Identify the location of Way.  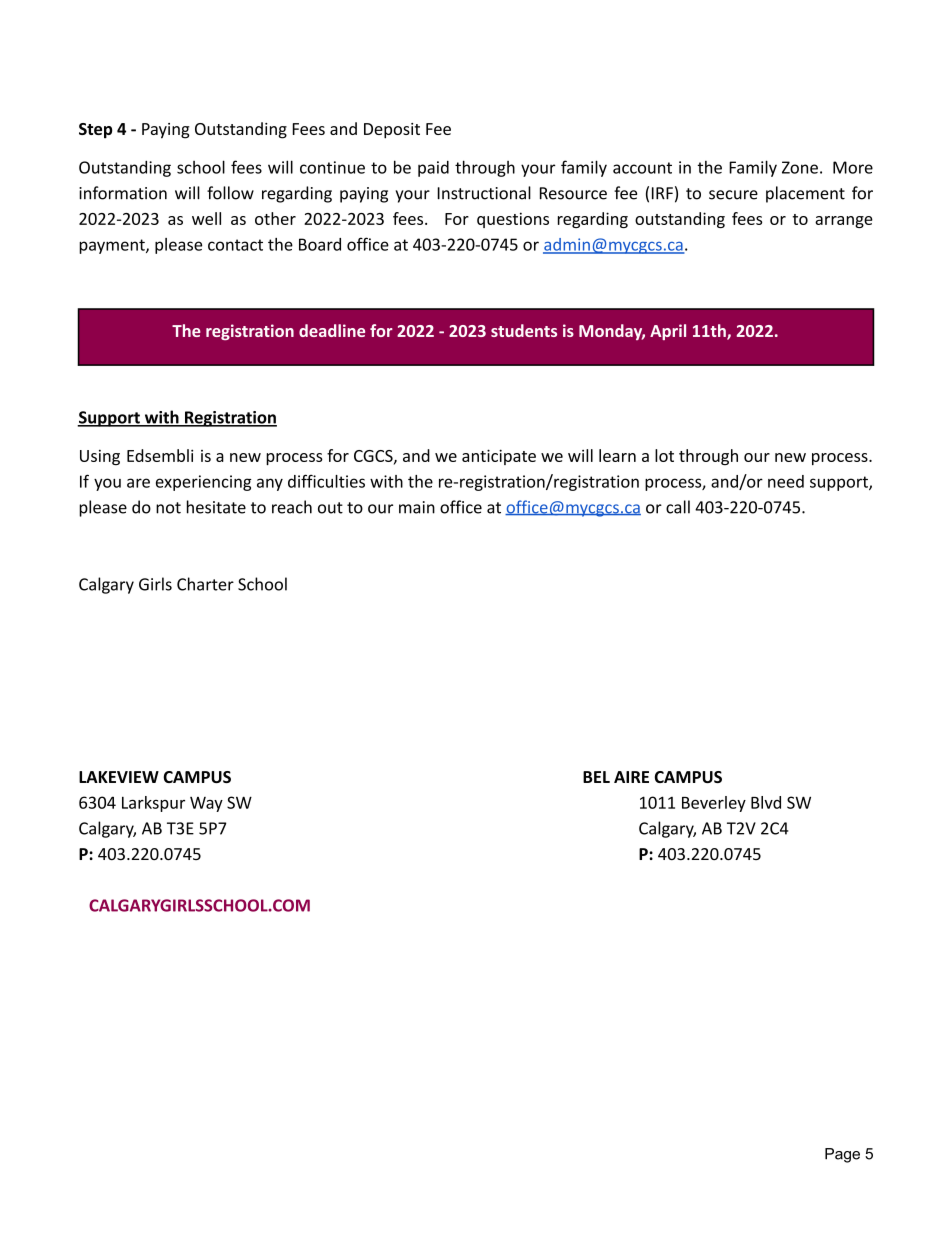
(206, 804).
